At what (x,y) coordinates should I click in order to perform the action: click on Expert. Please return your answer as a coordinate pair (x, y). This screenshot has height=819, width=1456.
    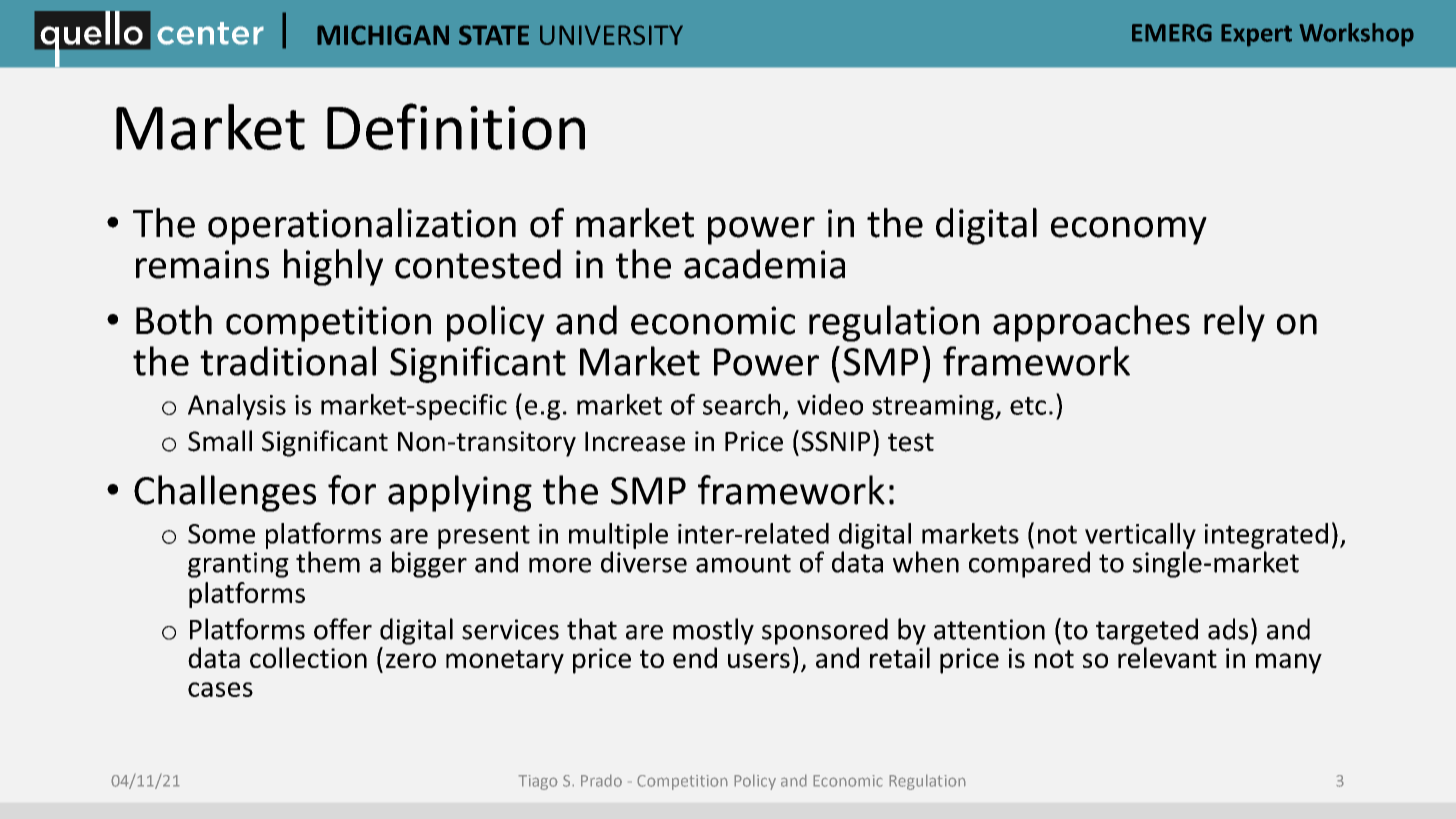
    Looking at the image, I should click on (1256, 35).
